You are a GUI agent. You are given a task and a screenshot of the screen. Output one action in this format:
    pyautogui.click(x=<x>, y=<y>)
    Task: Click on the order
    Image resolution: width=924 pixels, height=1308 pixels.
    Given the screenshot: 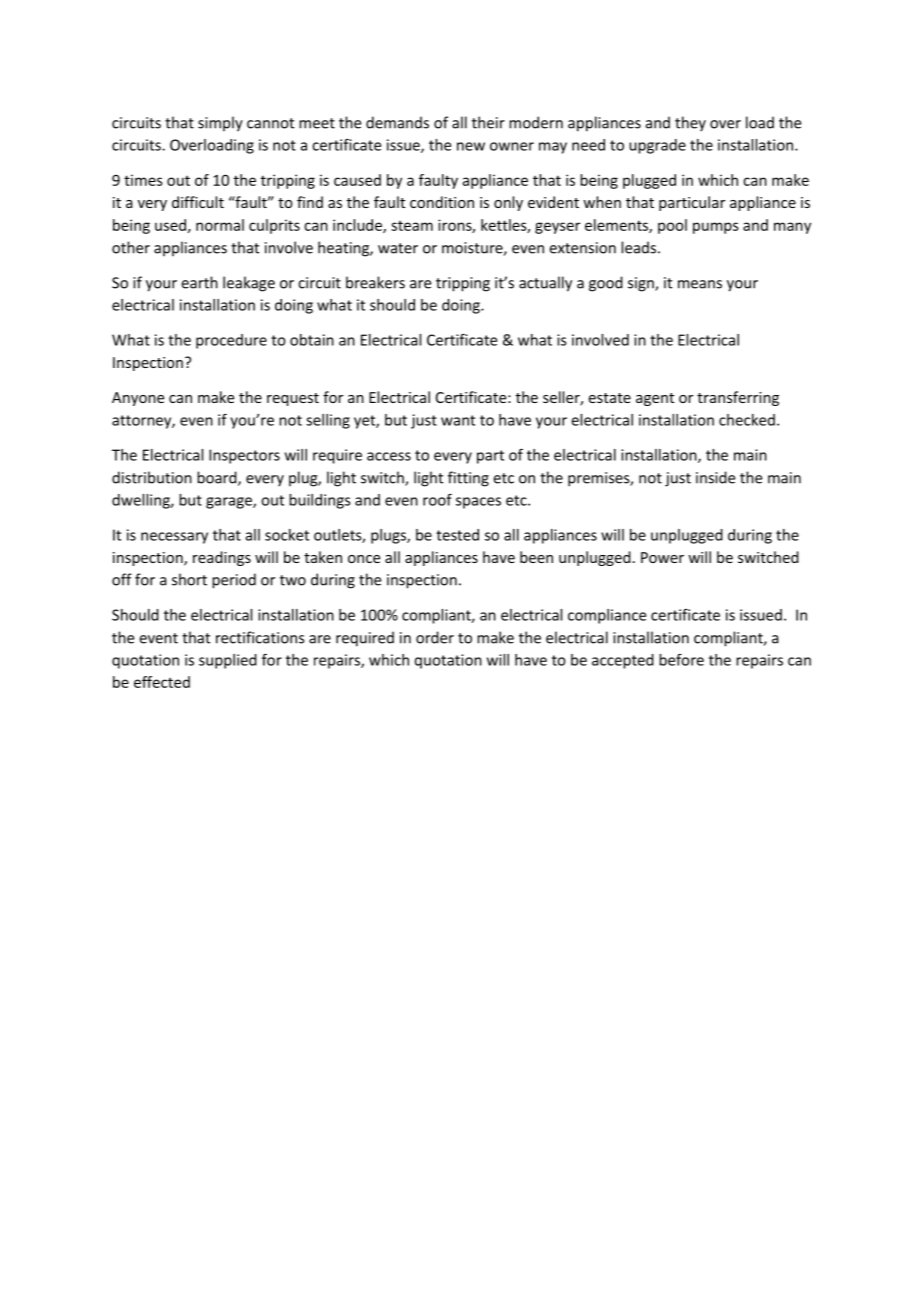 What is the action you would take?
    pyautogui.click(x=435, y=637)
